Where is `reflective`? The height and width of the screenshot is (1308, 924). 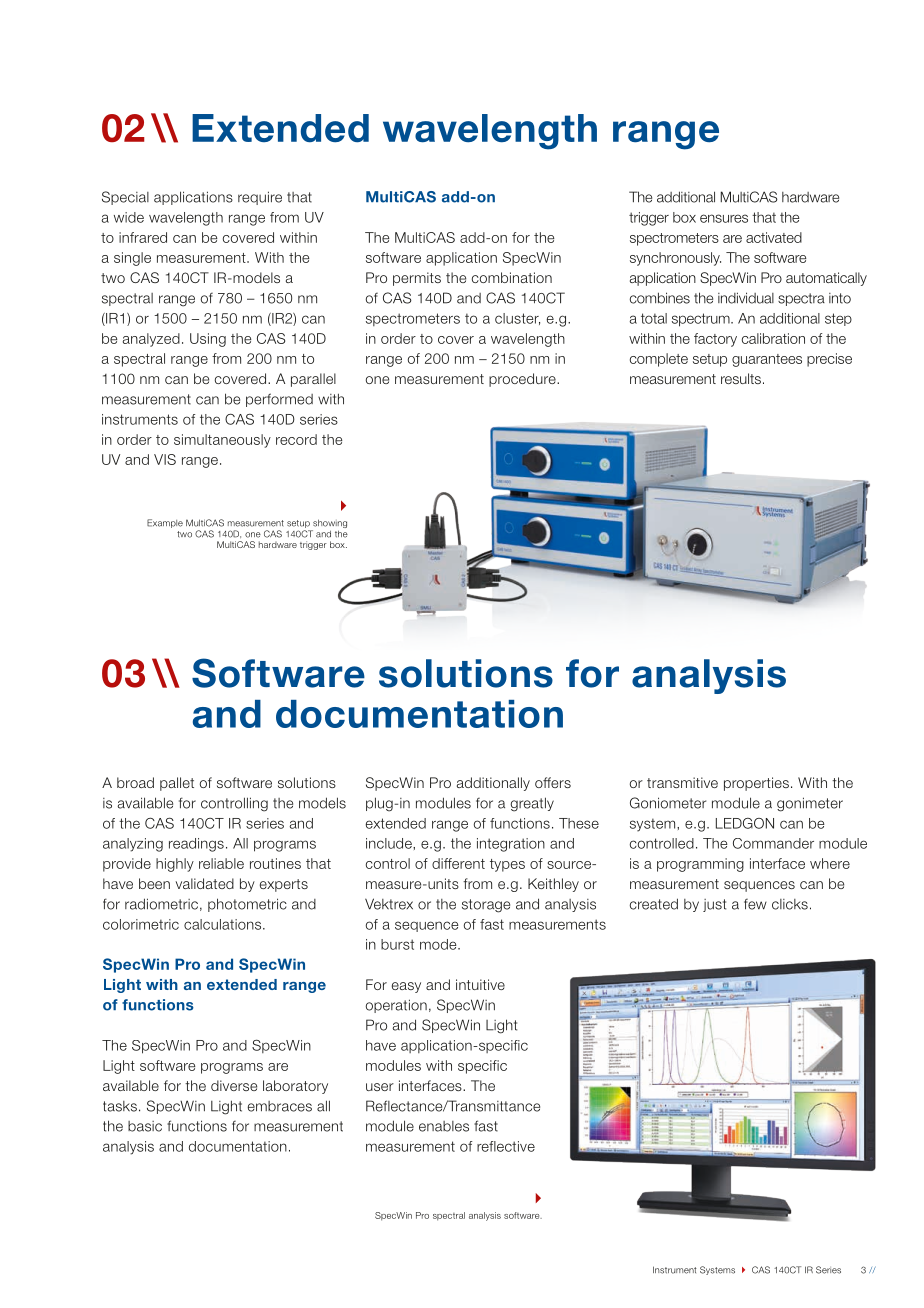 reflective is located at coordinates (506, 1146).
